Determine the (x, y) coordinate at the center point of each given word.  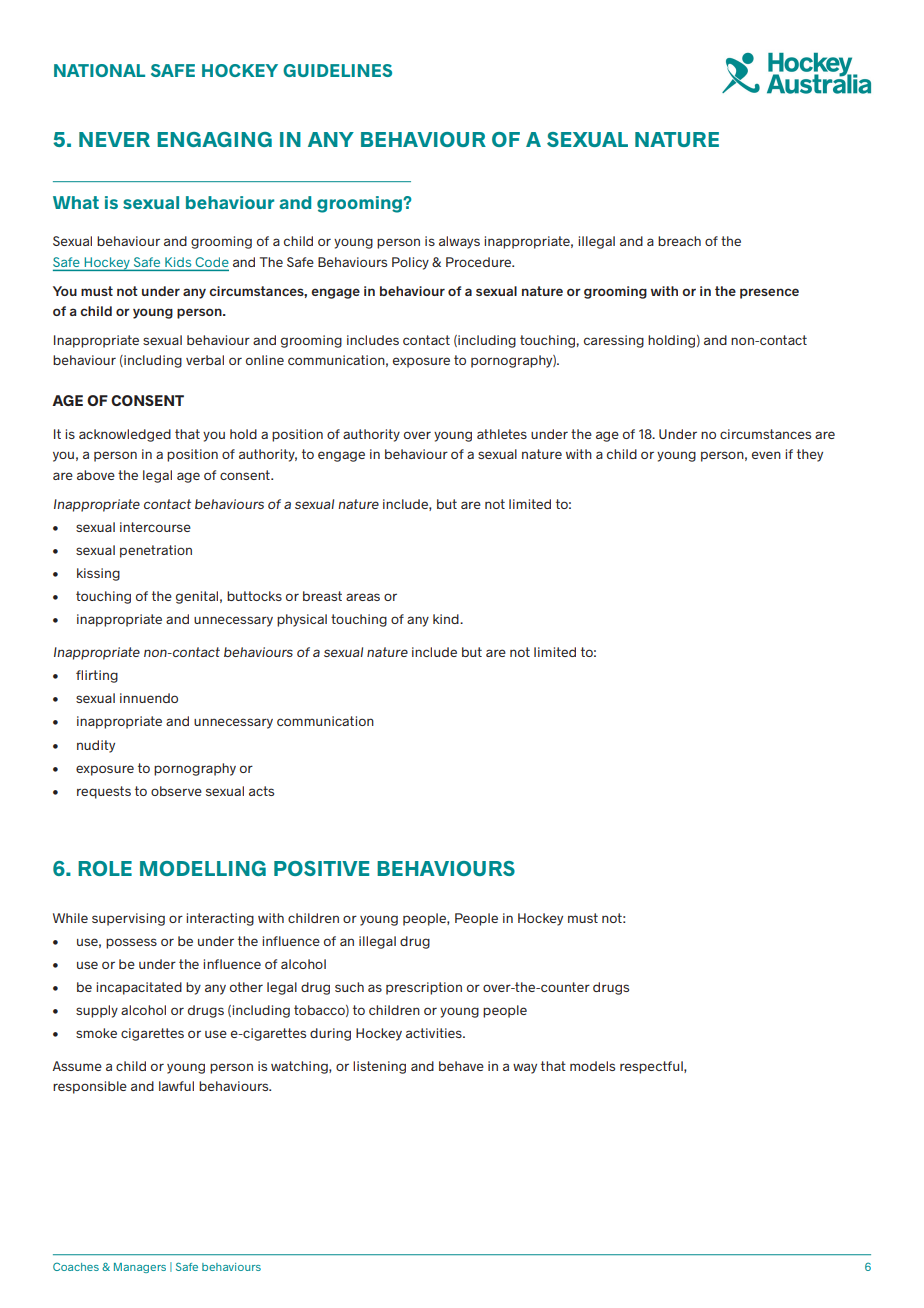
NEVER (114, 139)
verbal (205, 360)
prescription (424, 988)
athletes (502, 434)
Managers (140, 1268)
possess (131, 943)
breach (679, 241)
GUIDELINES (337, 70)
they (810, 455)
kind (447, 619)
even (766, 455)
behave (461, 1066)
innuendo (149, 698)
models (592, 1066)
